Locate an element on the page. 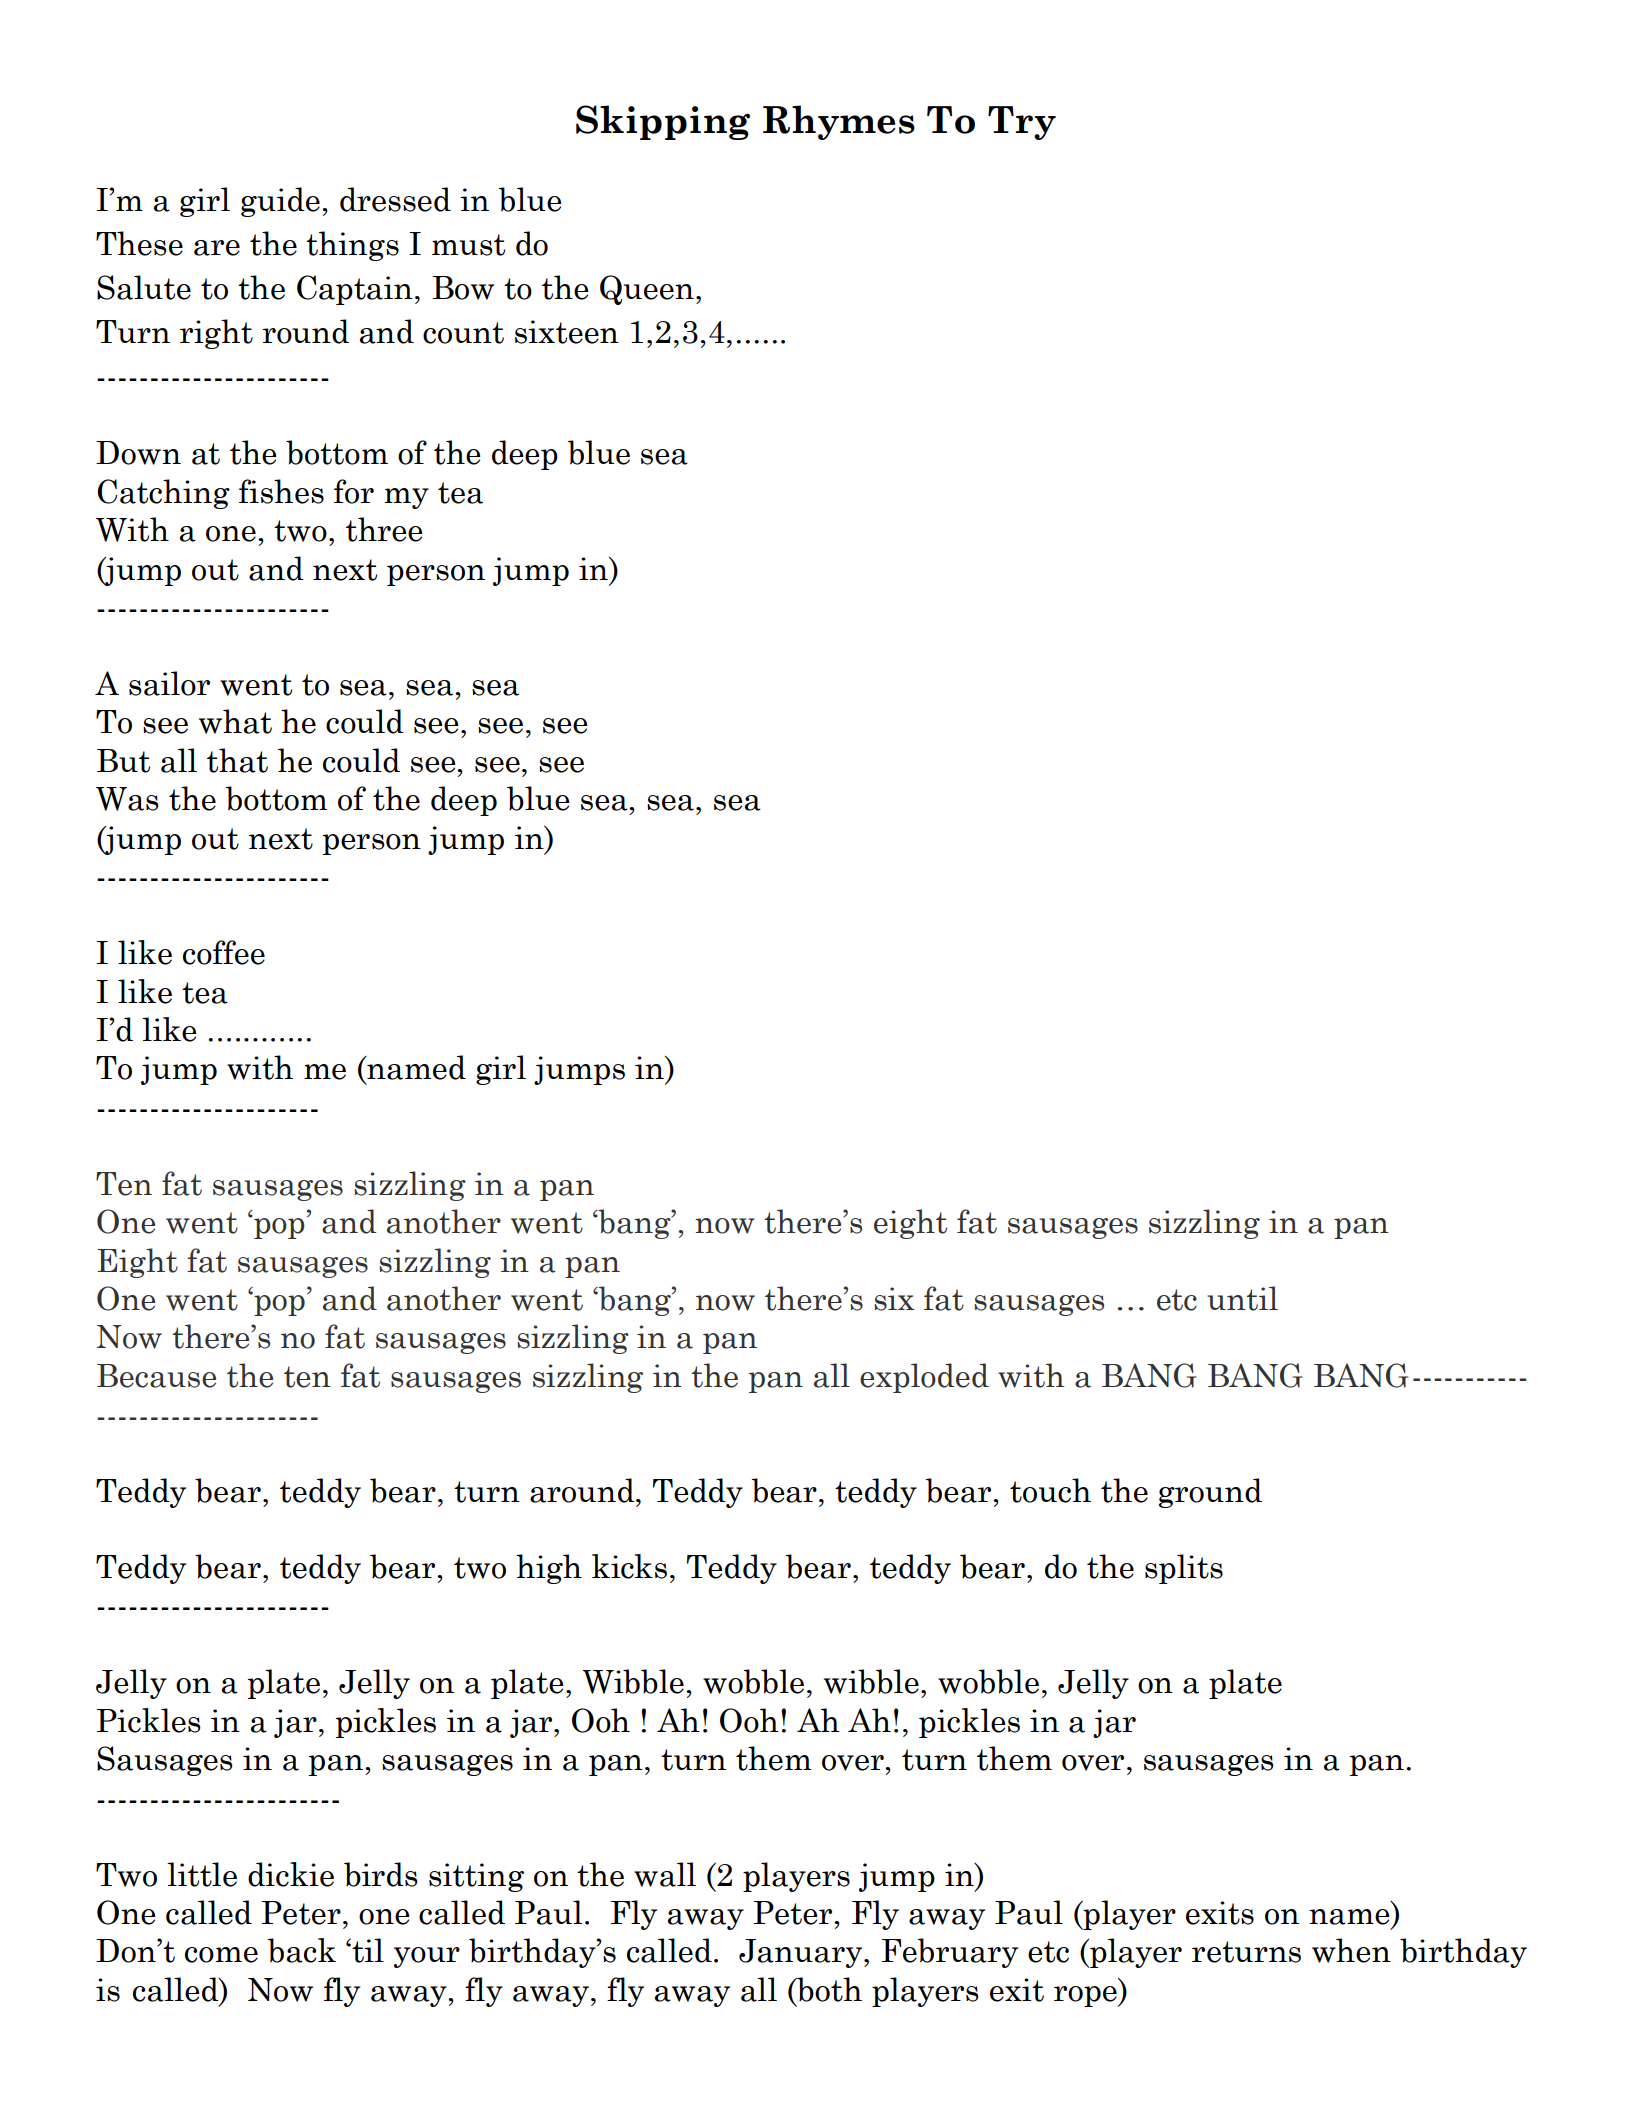  Skipping is located at coordinates (663, 122).
